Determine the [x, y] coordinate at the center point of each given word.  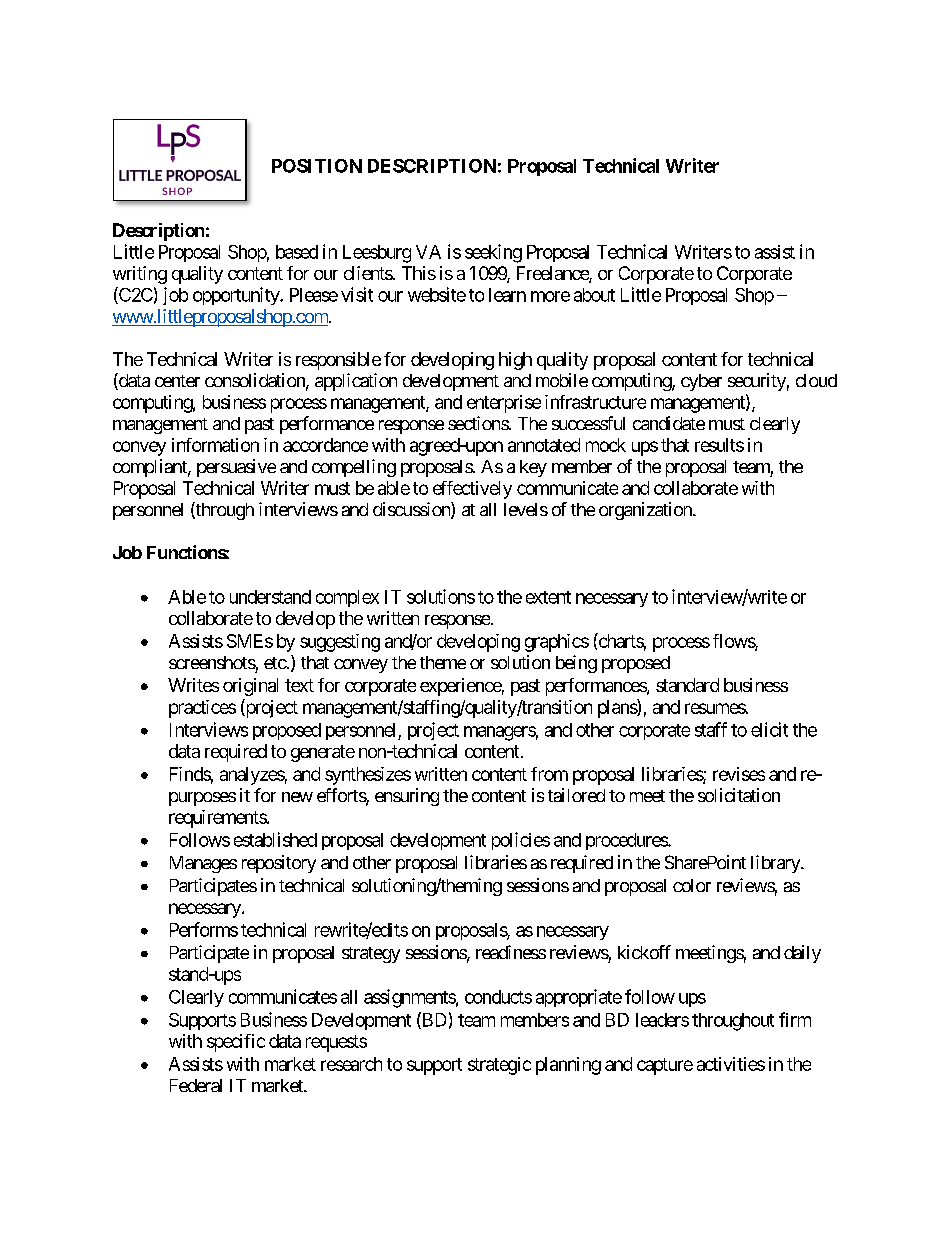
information [215, 445]
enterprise [504, 404]
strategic [499, 1066]
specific [236, 1043]
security [757, 382]
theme [443, 662]
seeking [493, 253]
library [776, 864]
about [594, 295]
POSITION [317, 166]
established [275, 839]
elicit [769, 729]
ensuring [407, 797]
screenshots [212, 662]
